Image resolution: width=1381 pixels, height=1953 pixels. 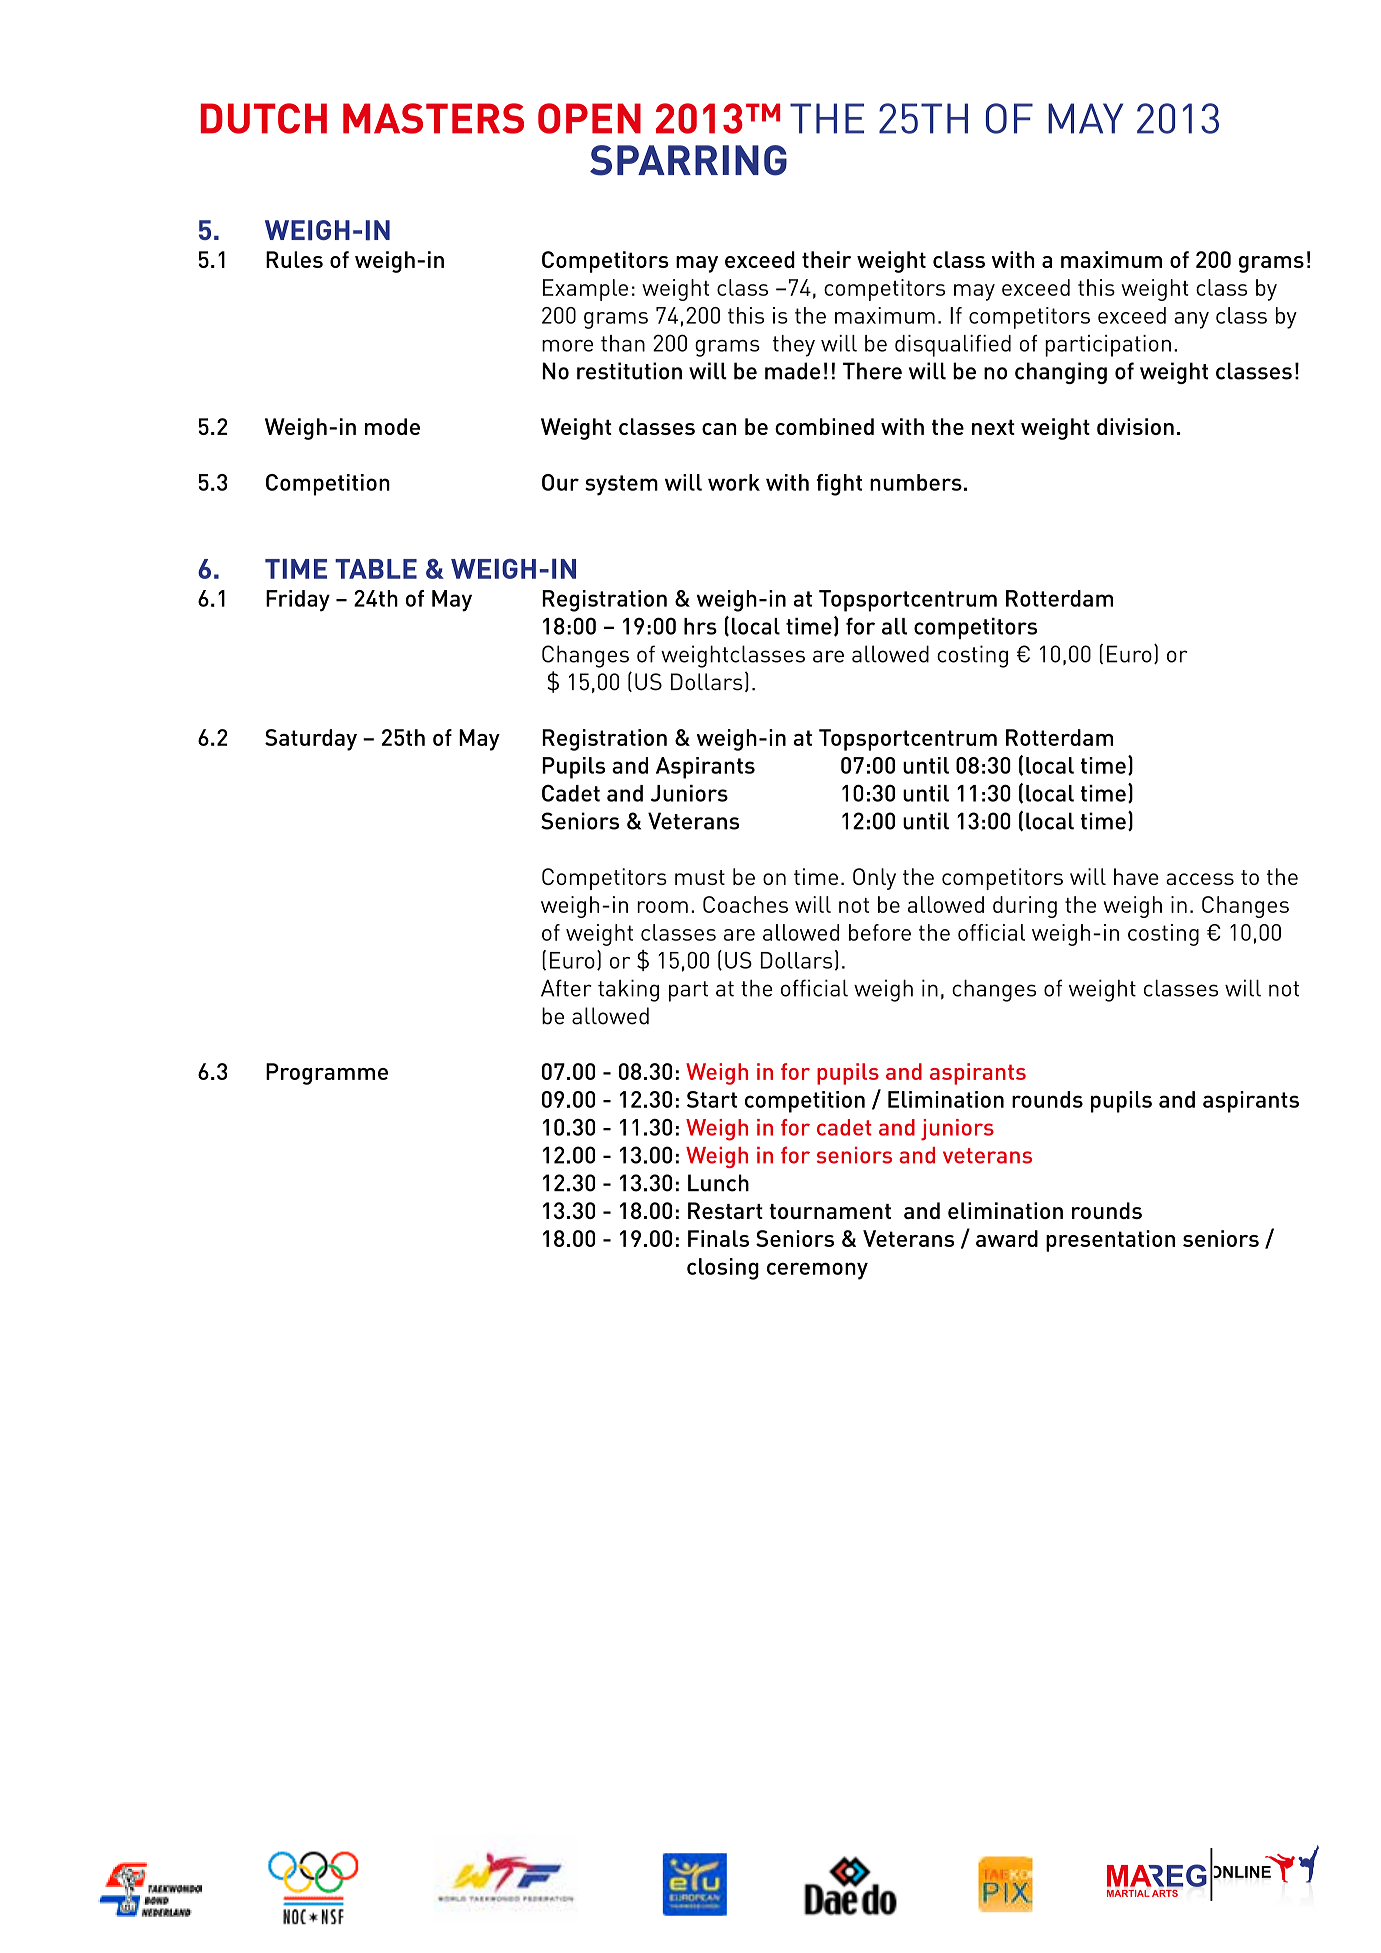 What do you see at coordinates (734, 482) in the page?
I see `work` at bounding box center [734, 482].
